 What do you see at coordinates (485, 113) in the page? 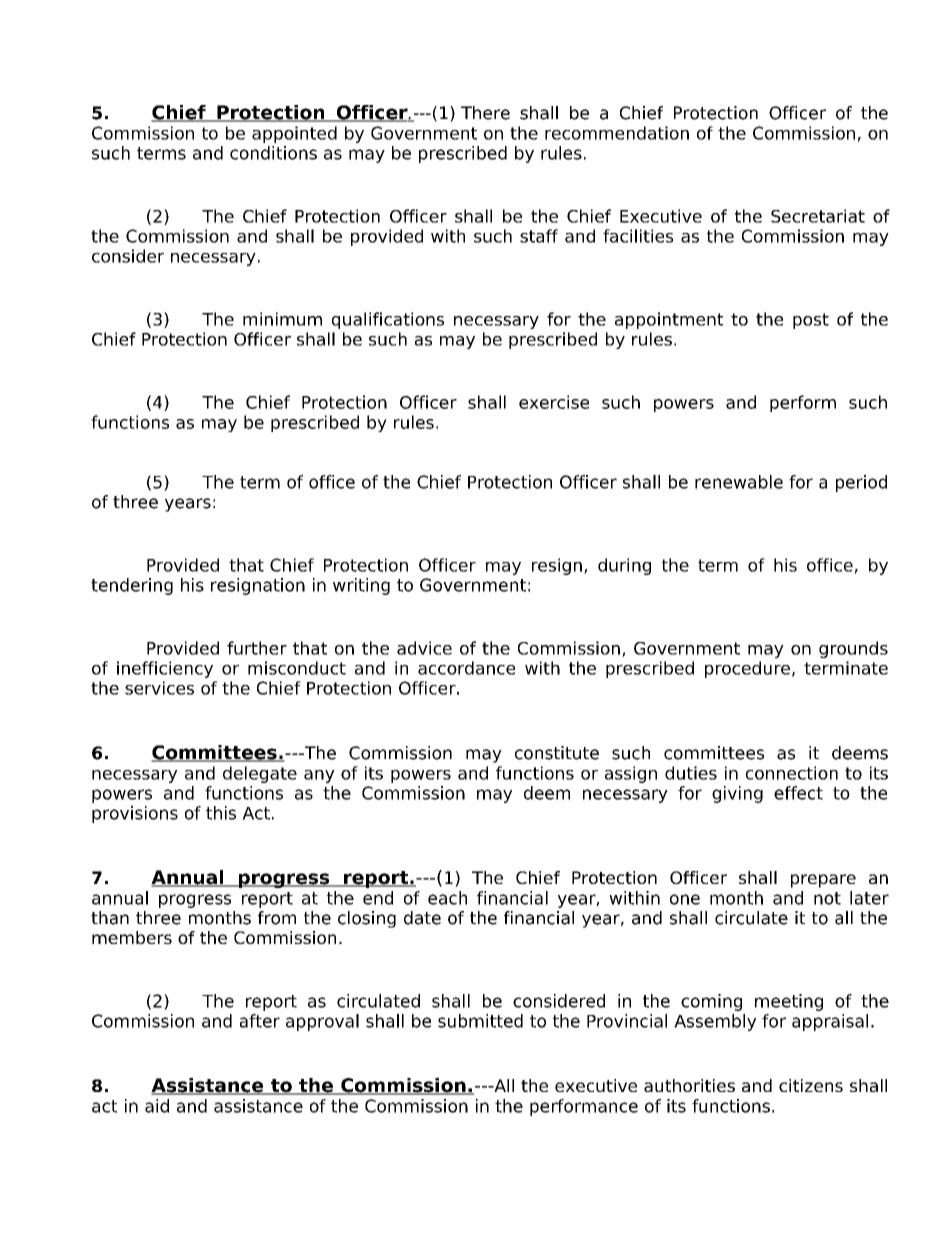
I see `There` at bounding box center [485, 113].
